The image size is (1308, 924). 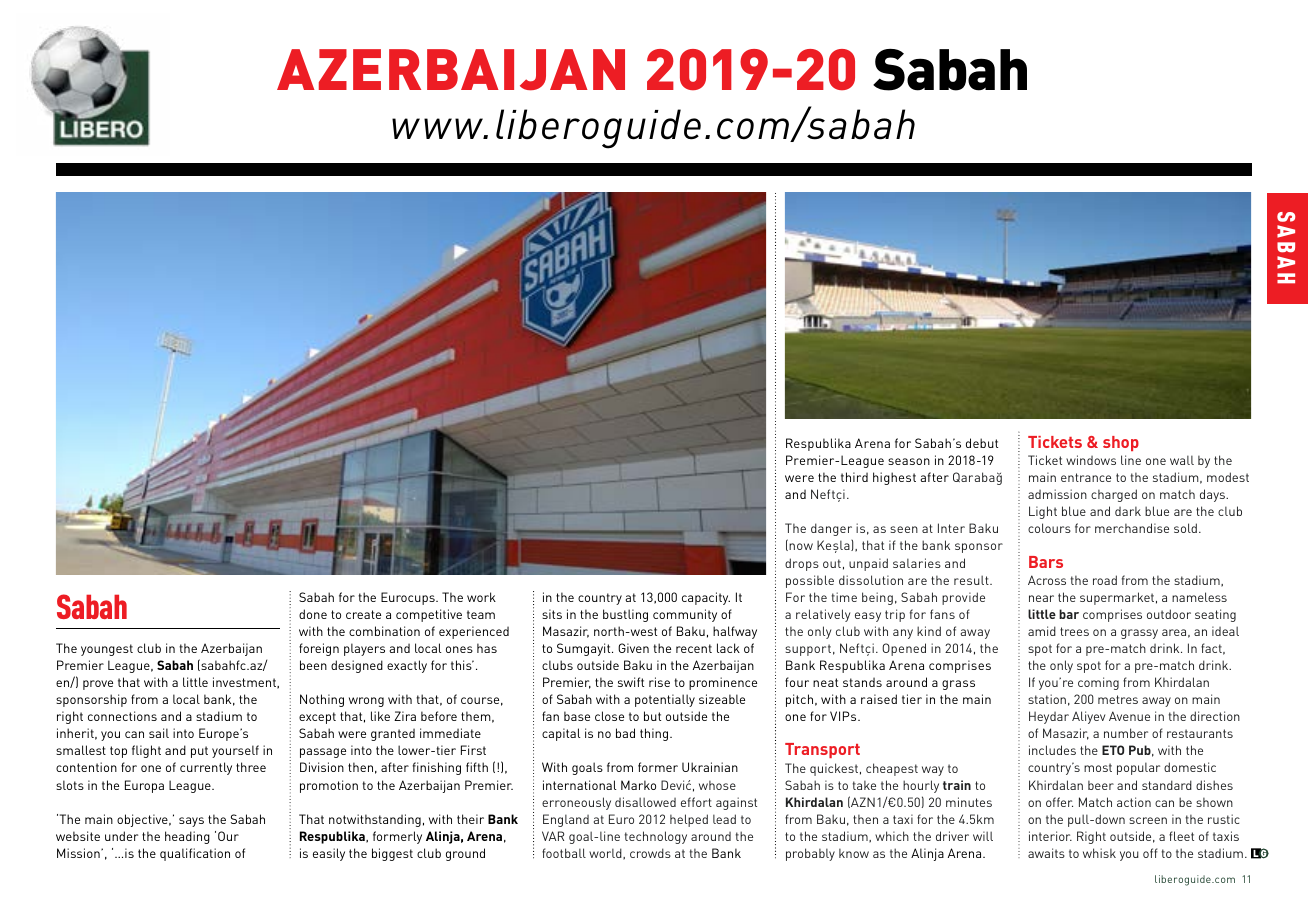 I want to click on third, so click(x=854, y=477).
